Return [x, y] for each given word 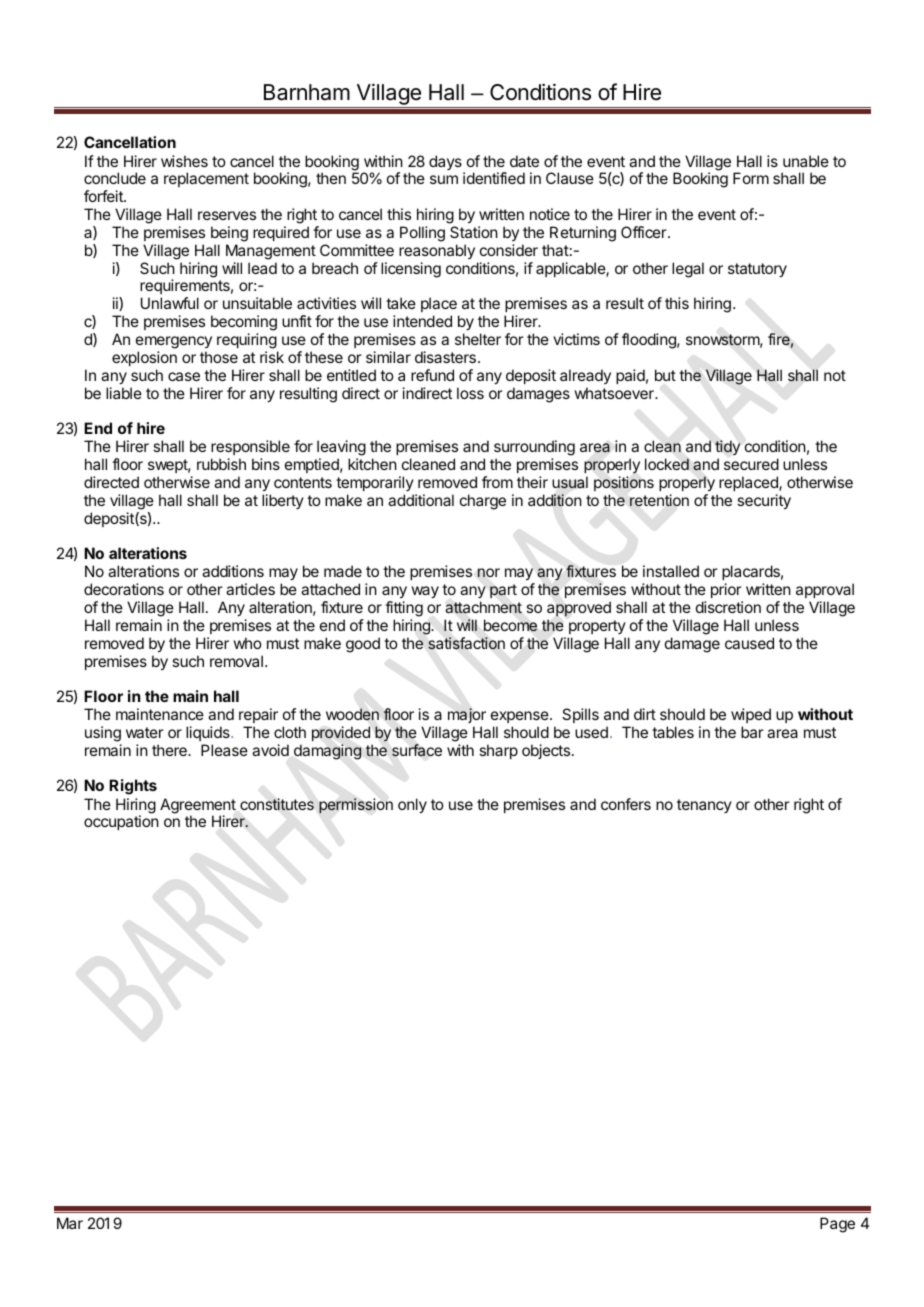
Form [751, 178]
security [764, 502]
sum [444, 179]
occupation [121, 822]
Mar [70, 1223]
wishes [184, 161]
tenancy [704, 806]
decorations [124, 589]
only [412, 806]
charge [483, 502]
